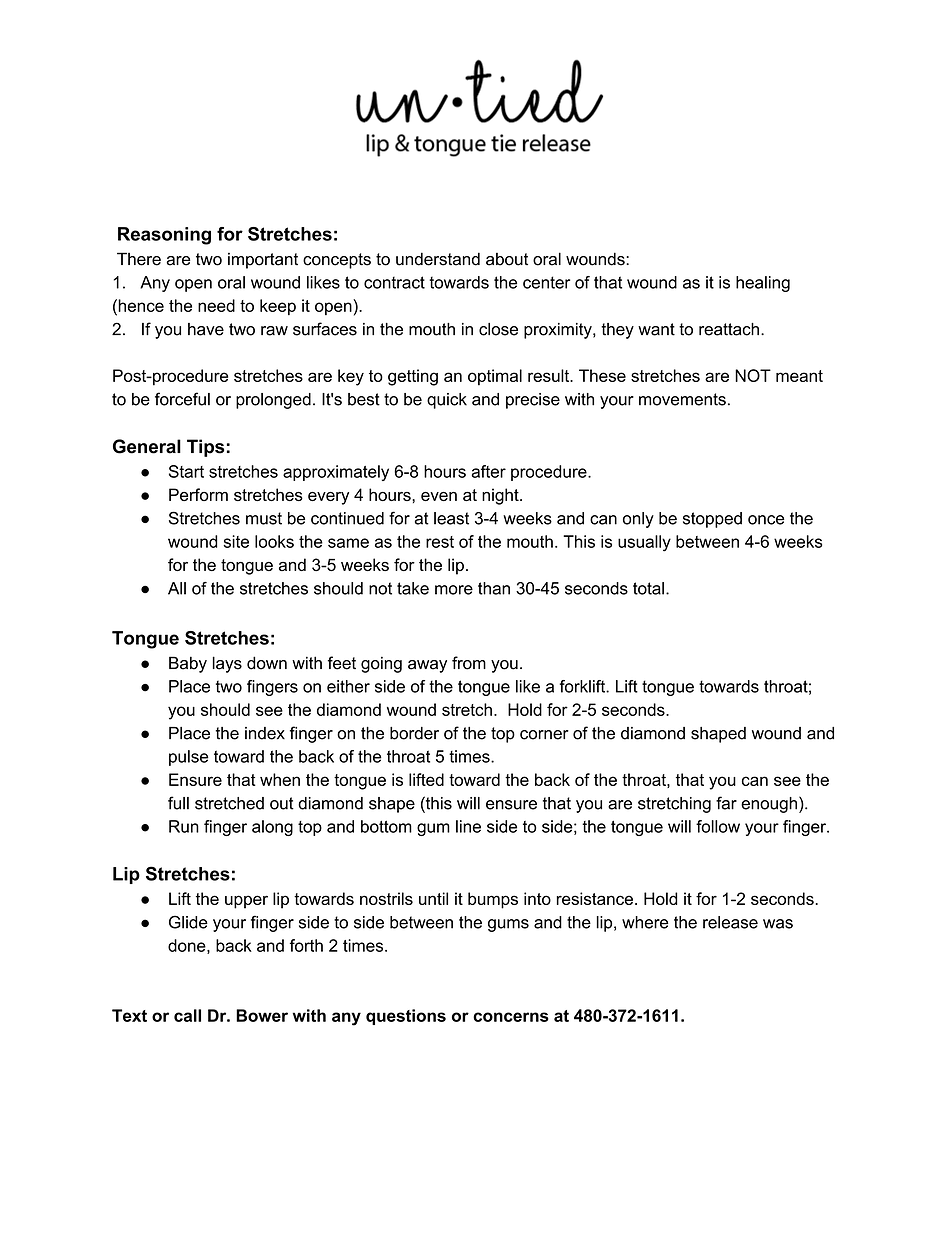  Describe the element at coordinates (187, 1015) in the document. I see `call` at that location.
